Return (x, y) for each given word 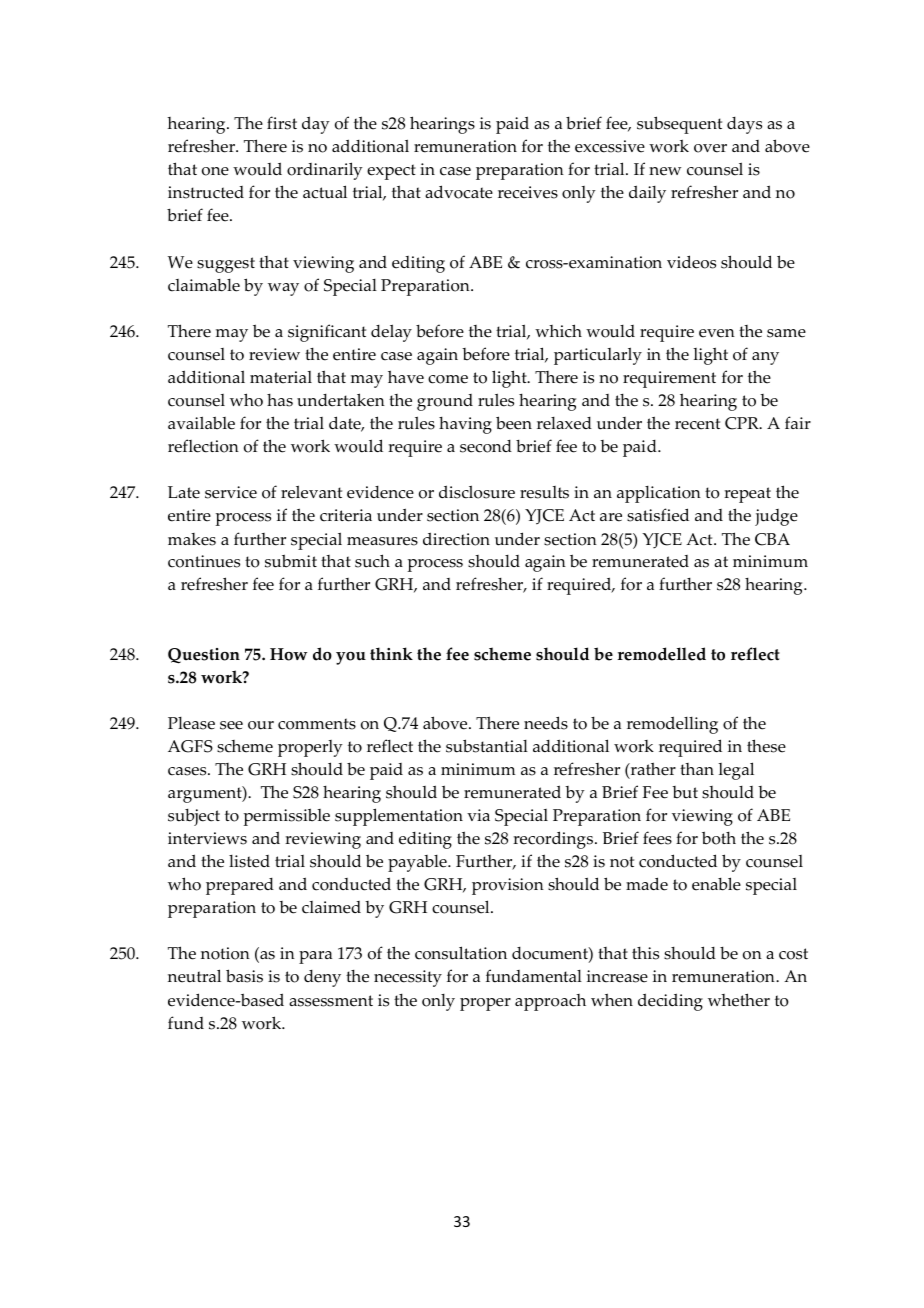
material (281, 377)
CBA (772, 539)
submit (291, 561)
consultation (461, 953)
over (710, 148)
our (261, 725)
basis (244, 976)
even (717, 333)
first (282, 123)
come (448, 379)
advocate (459, 192)
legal (736, 771)
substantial (487, 746)
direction (456, 539)
